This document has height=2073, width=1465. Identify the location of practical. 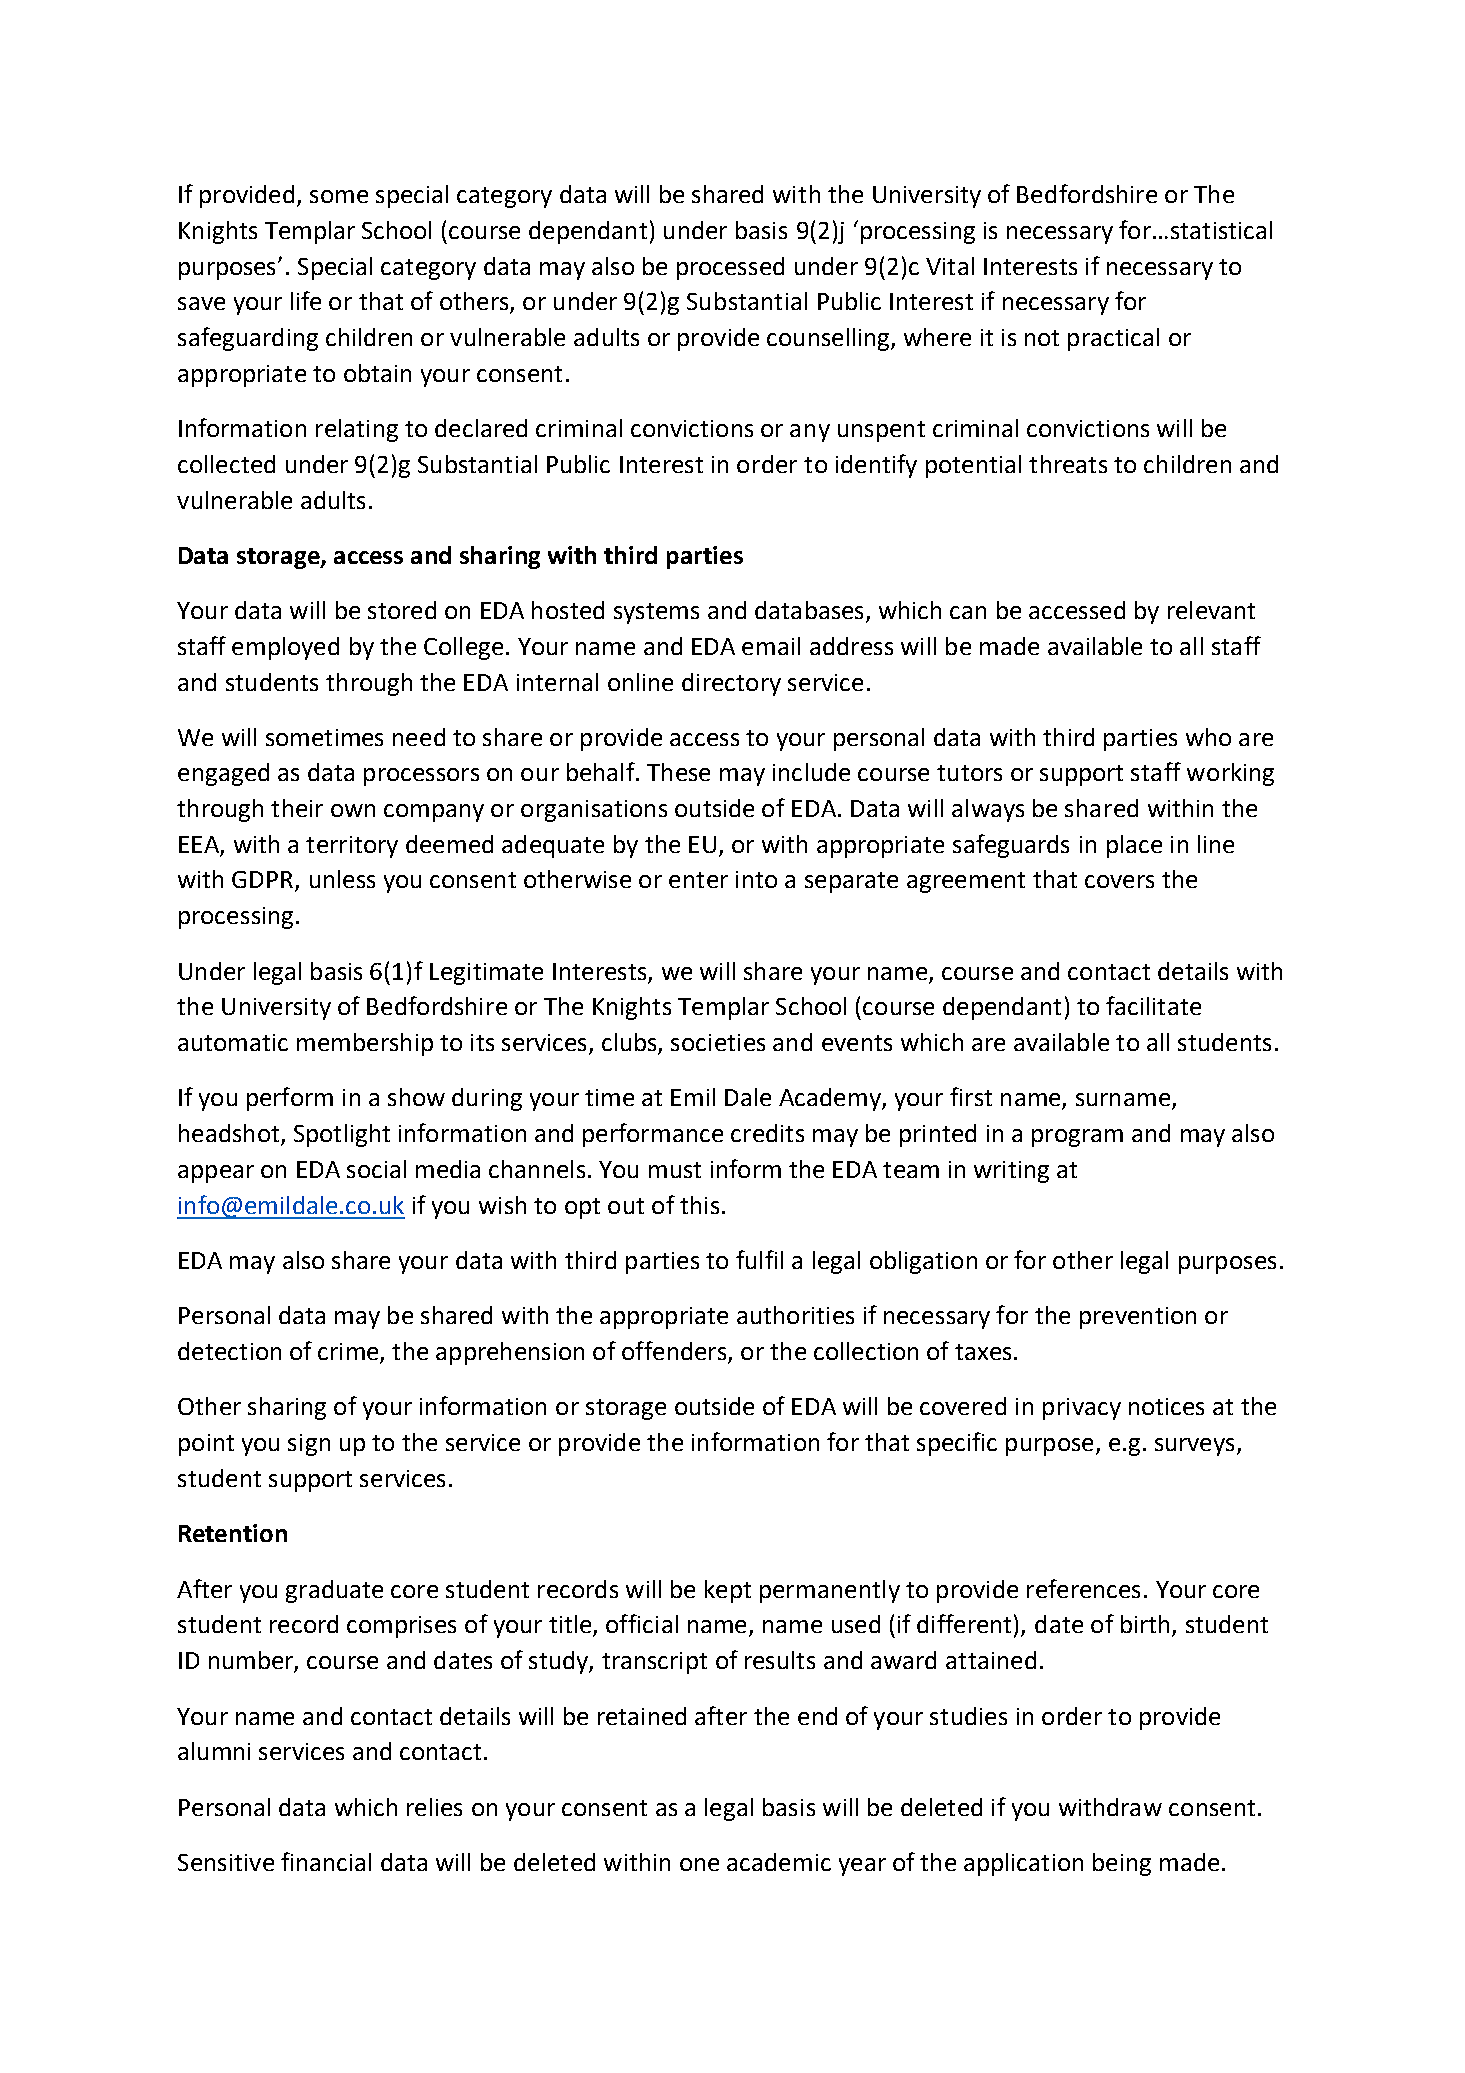
(1113, 339).
